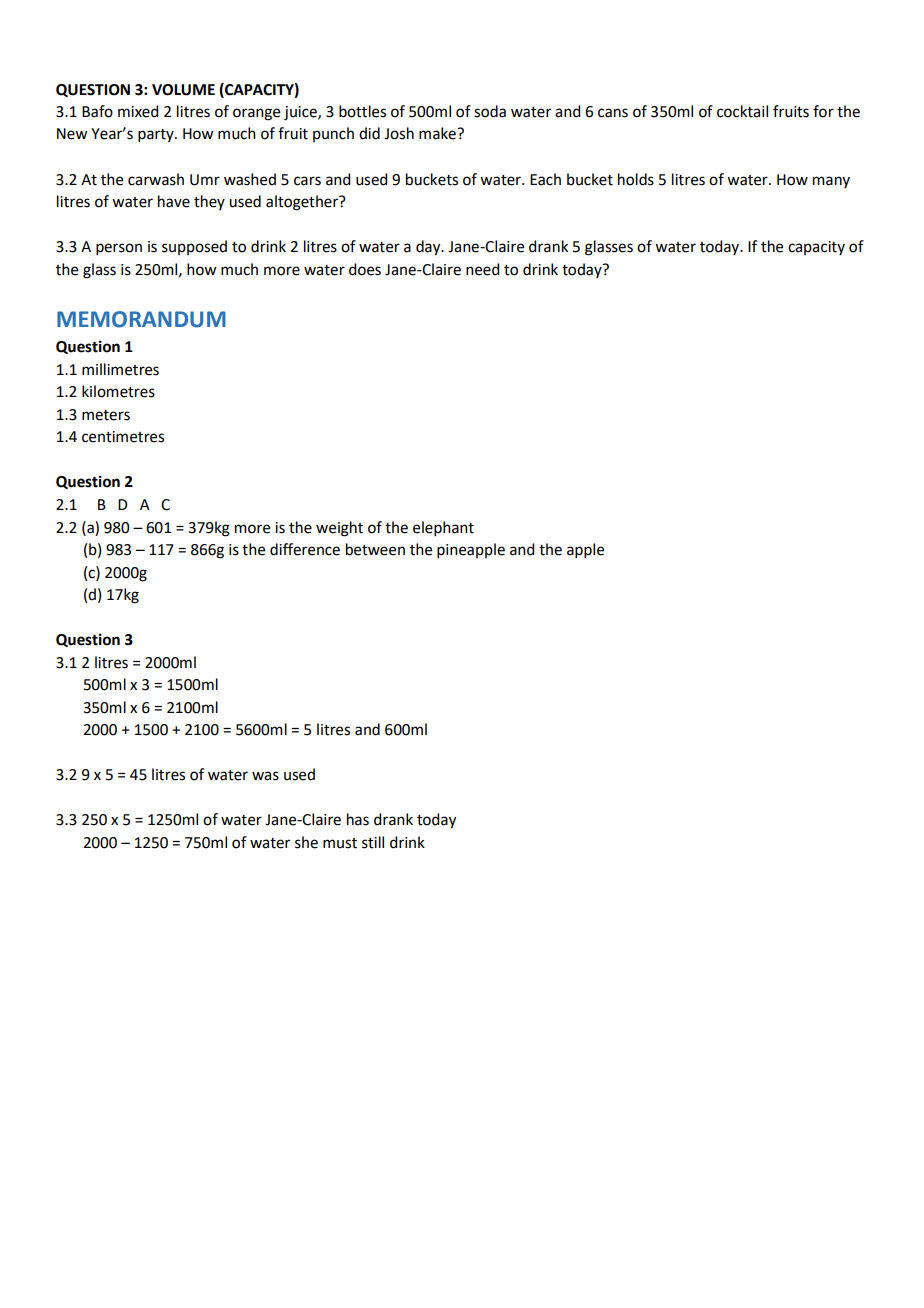 This page has height=1308, width=924. Describe the element at coordinates (373, 842) in the page. I see `still` at that location.
